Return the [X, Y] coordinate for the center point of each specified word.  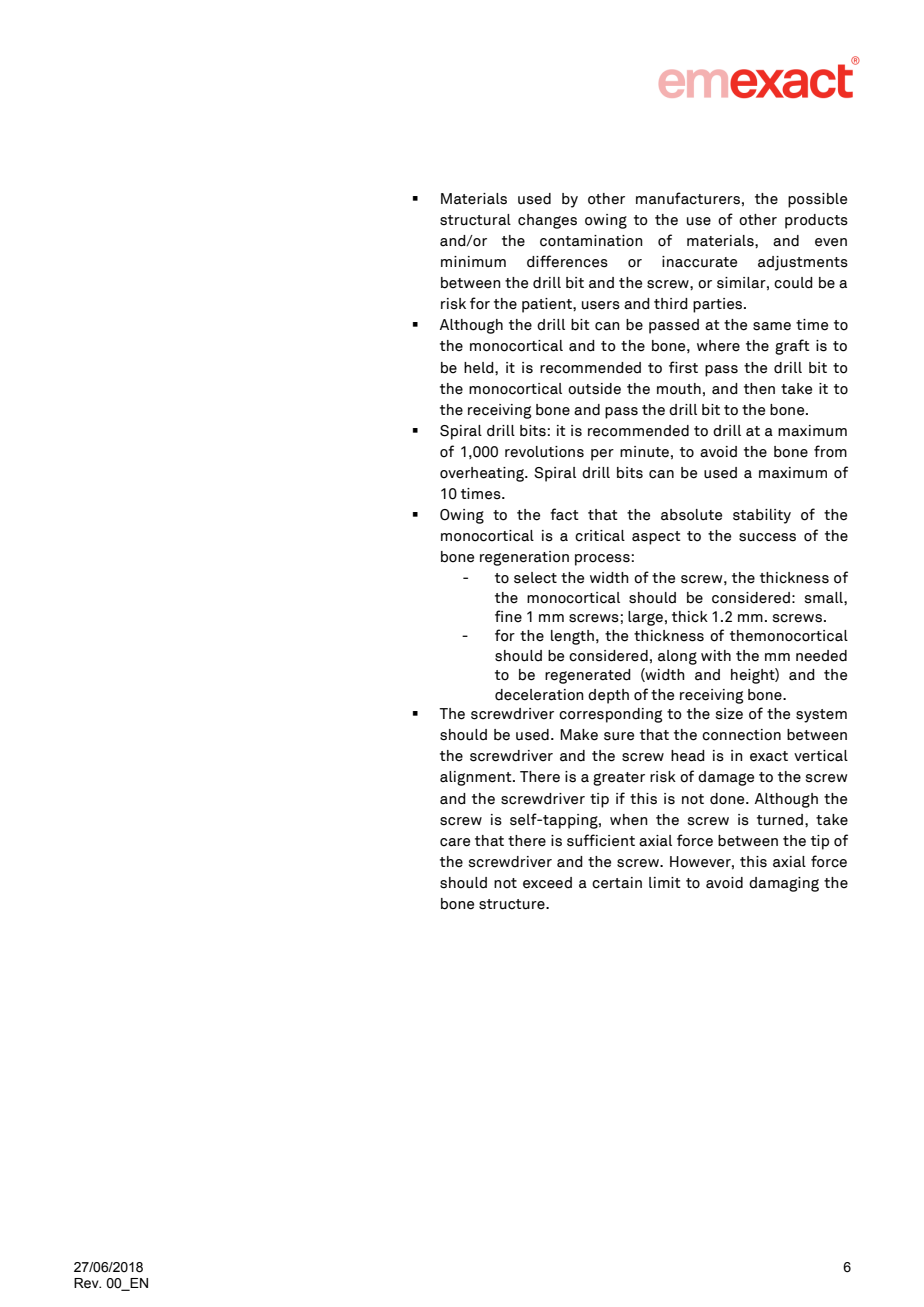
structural [475, 220]
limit [665, 882]
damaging [784, 884]
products [816, 221]
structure [513, 904]
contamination [591, 241]
